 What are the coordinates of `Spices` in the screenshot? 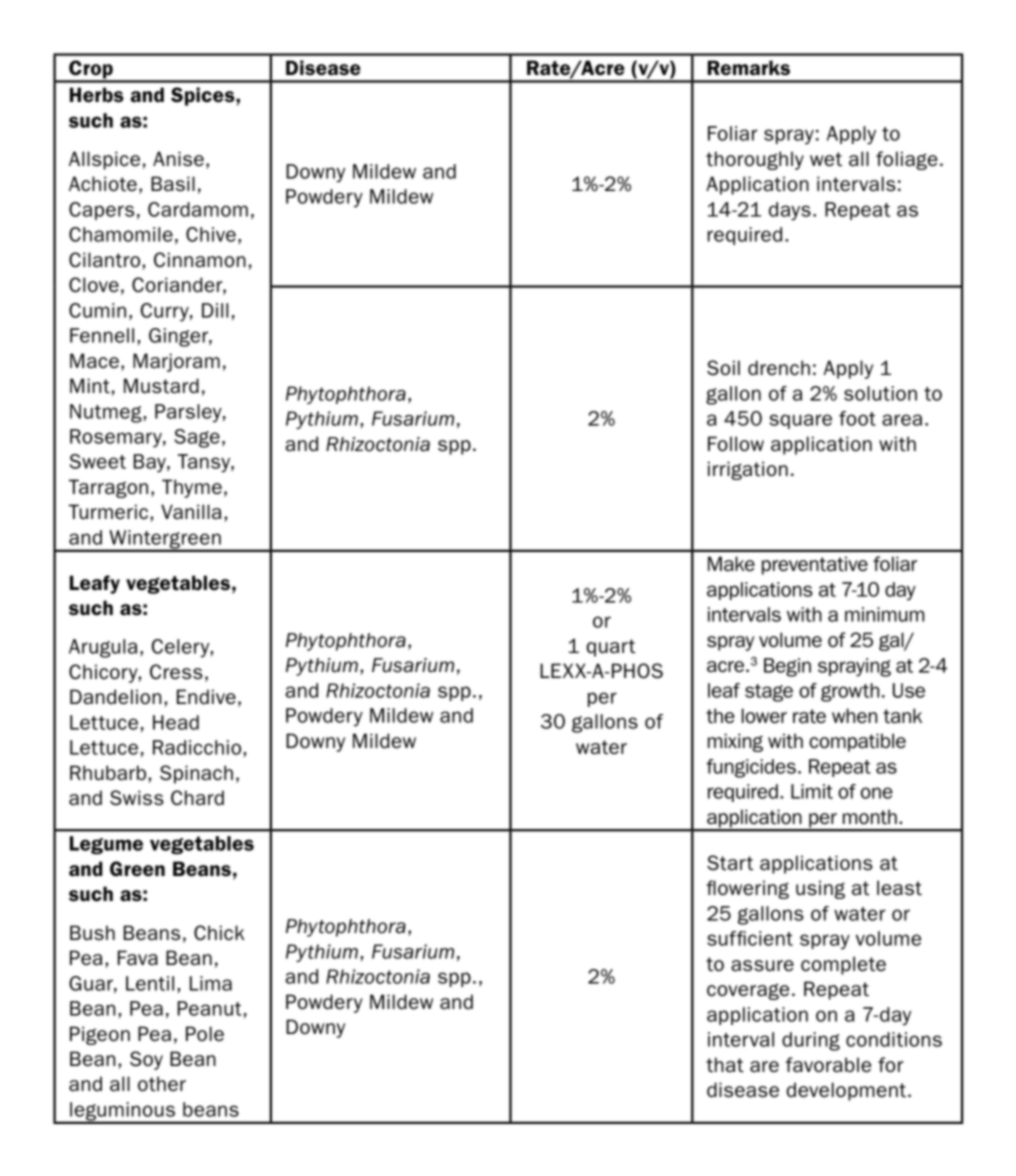 It's located at (204, 96).
